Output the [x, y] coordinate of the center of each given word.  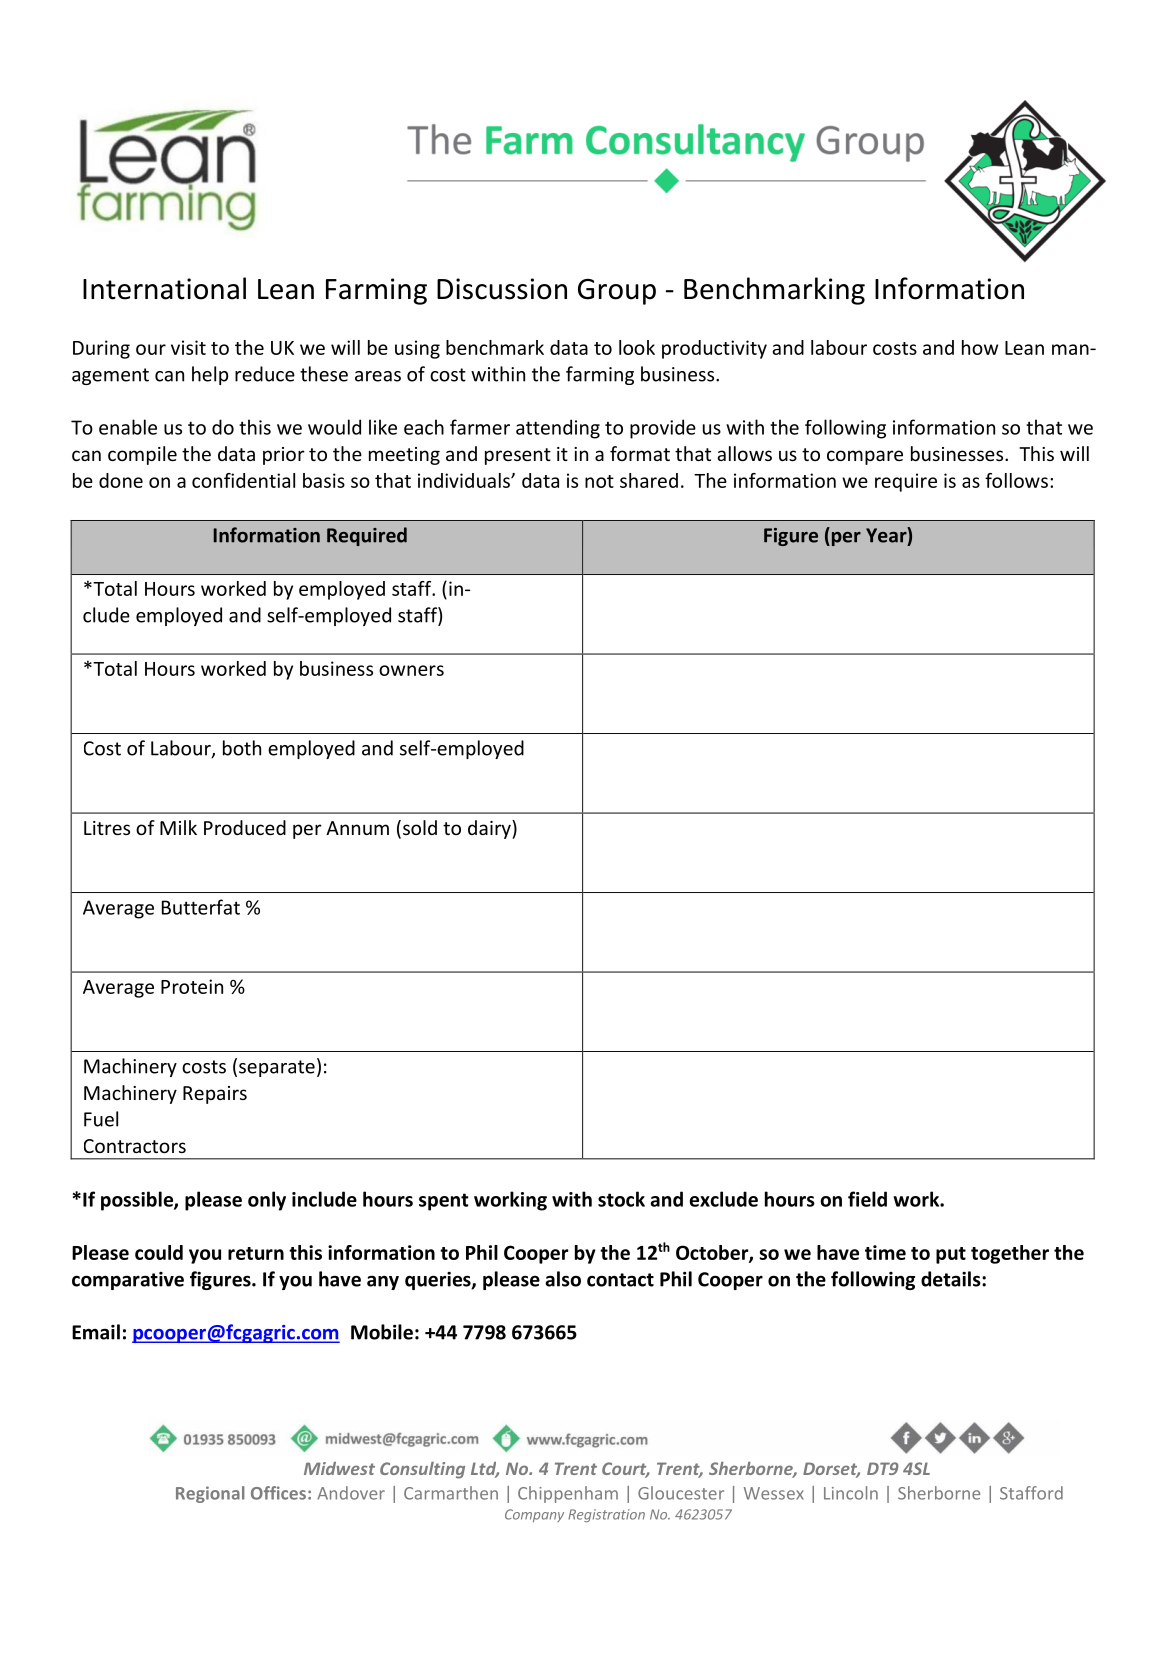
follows [1016, 480]
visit [188, 347]
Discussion [502, 289]
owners [411, 670]
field [867, 1199]
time [885, 1252]
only [267, 1201]
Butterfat [201, 907]
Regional [210, 1494]
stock [621, 1199]
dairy [490, 829]
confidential [243, 480]
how [980, 347]
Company [534, 1515]
